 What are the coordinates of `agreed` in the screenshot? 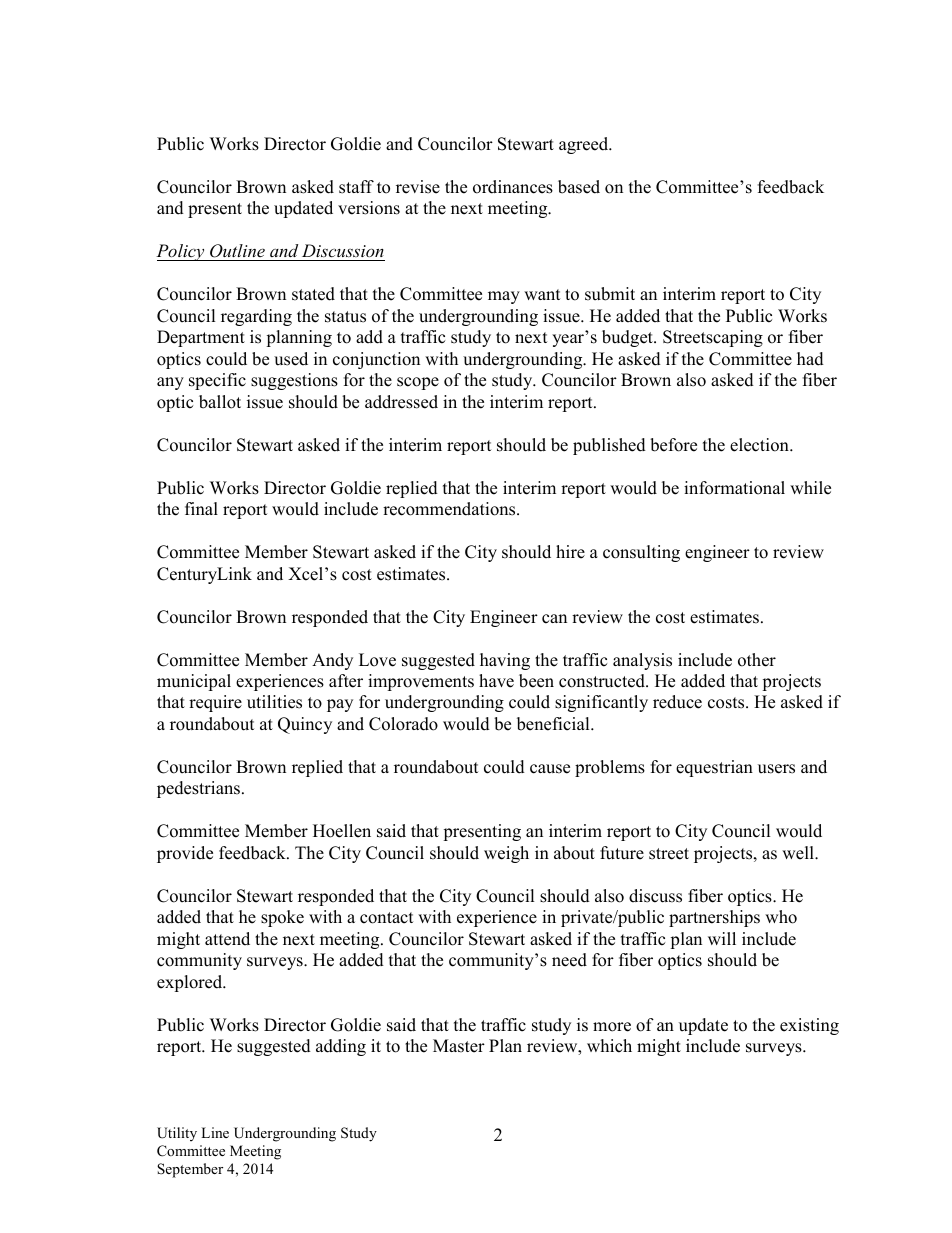 It's located at (585, 145).
